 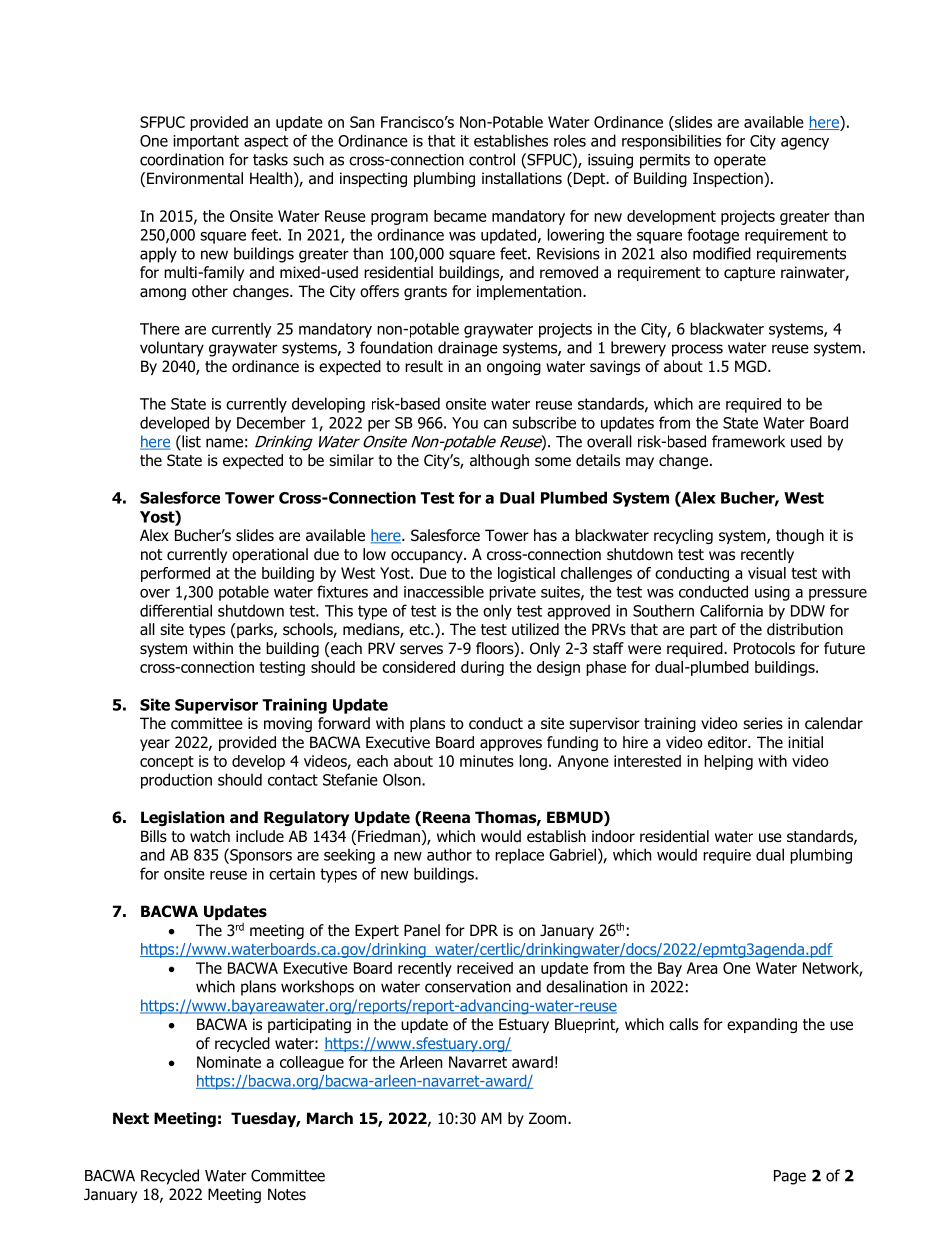 What do you see at coordinates (549, 1118) in the screenshot?
I see `Zoom` at bounding box center [549, 1118].
